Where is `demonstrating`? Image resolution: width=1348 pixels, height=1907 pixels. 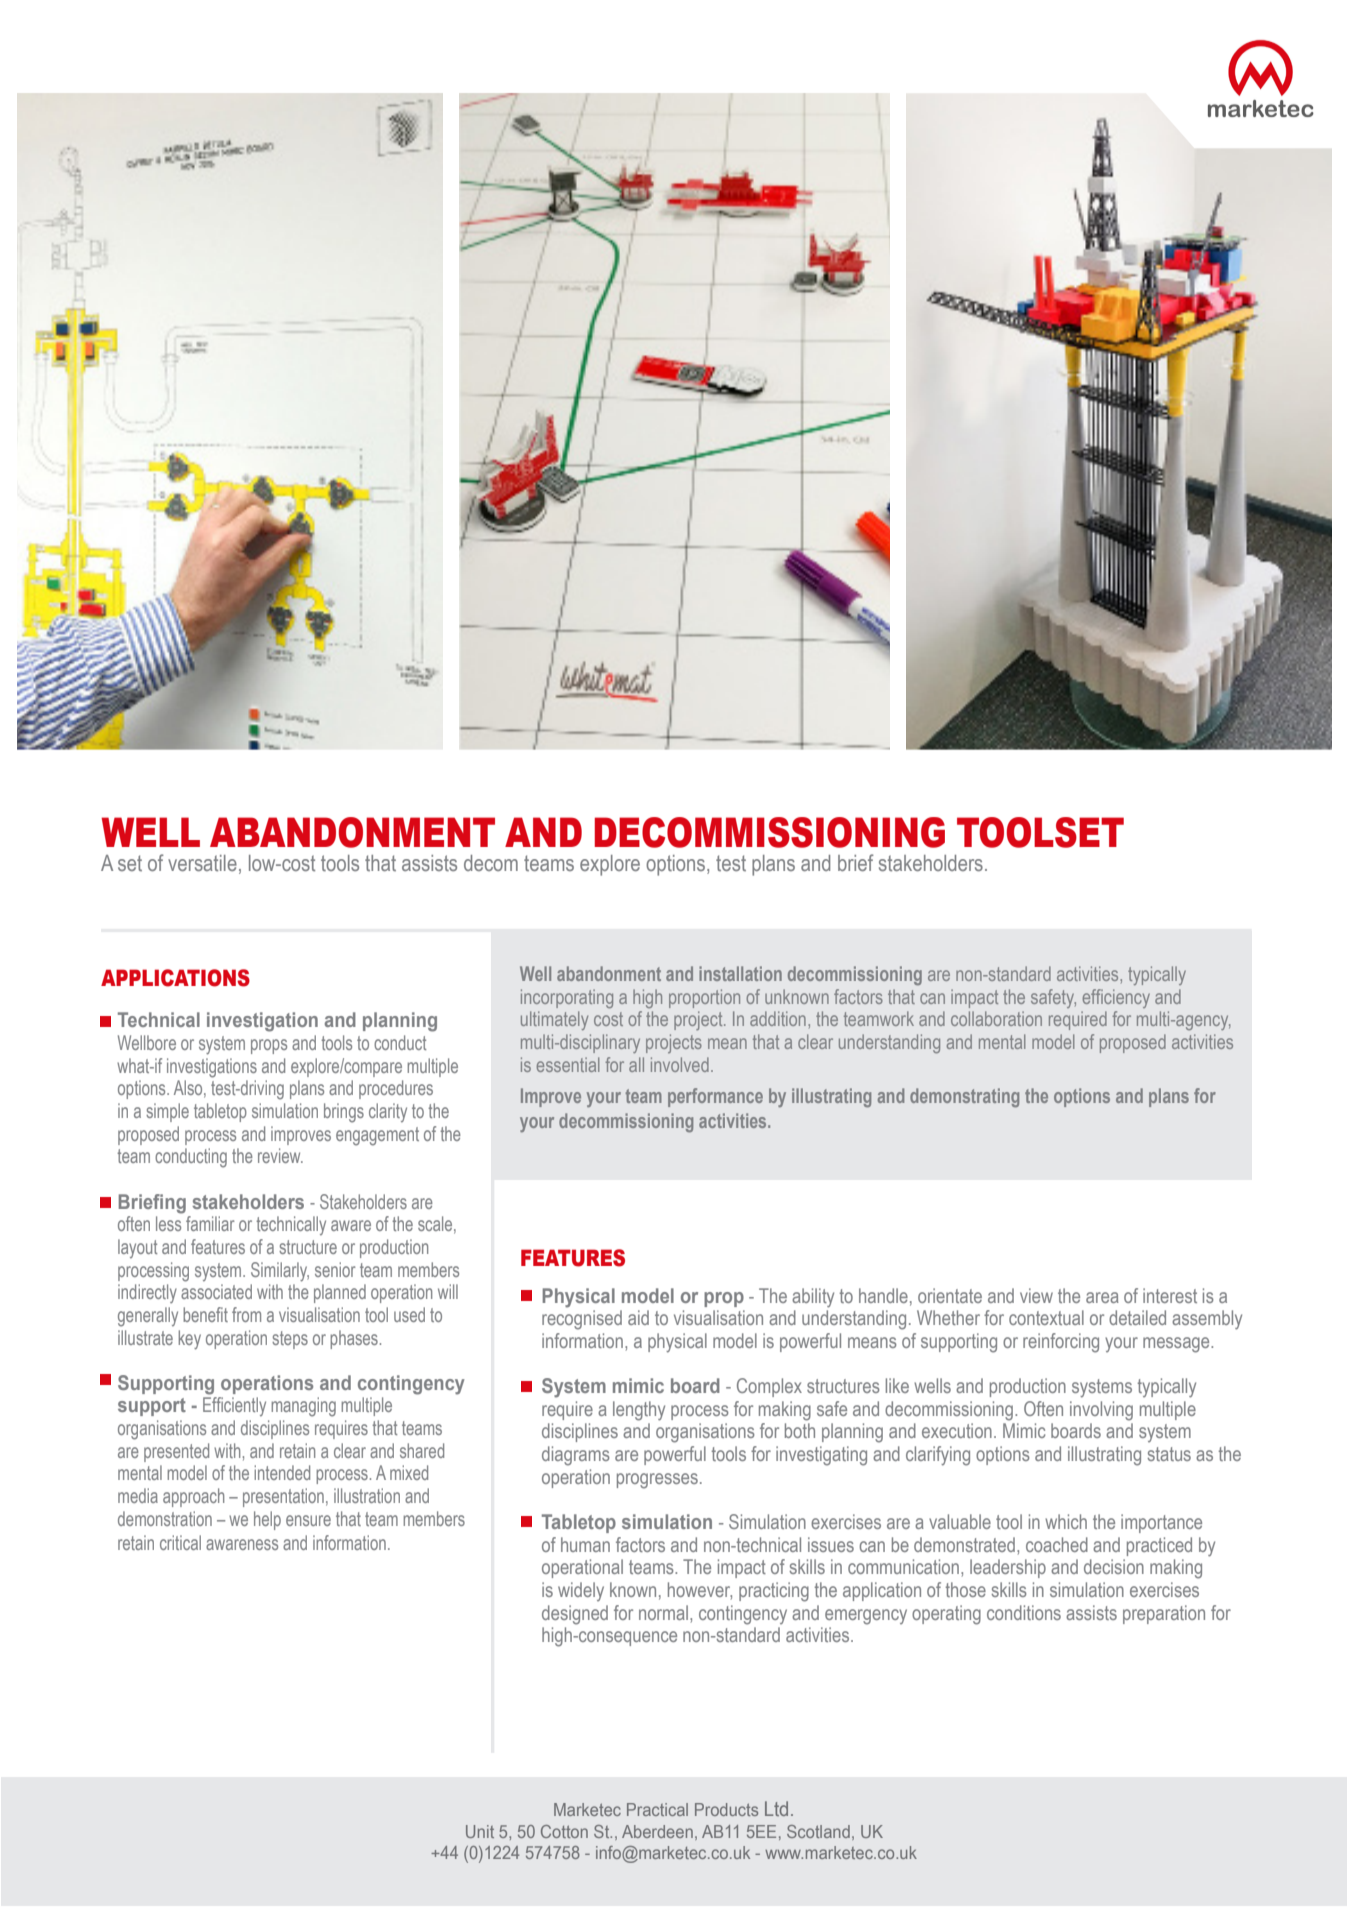 demonstrating is located at coordinates (964, 1097).
